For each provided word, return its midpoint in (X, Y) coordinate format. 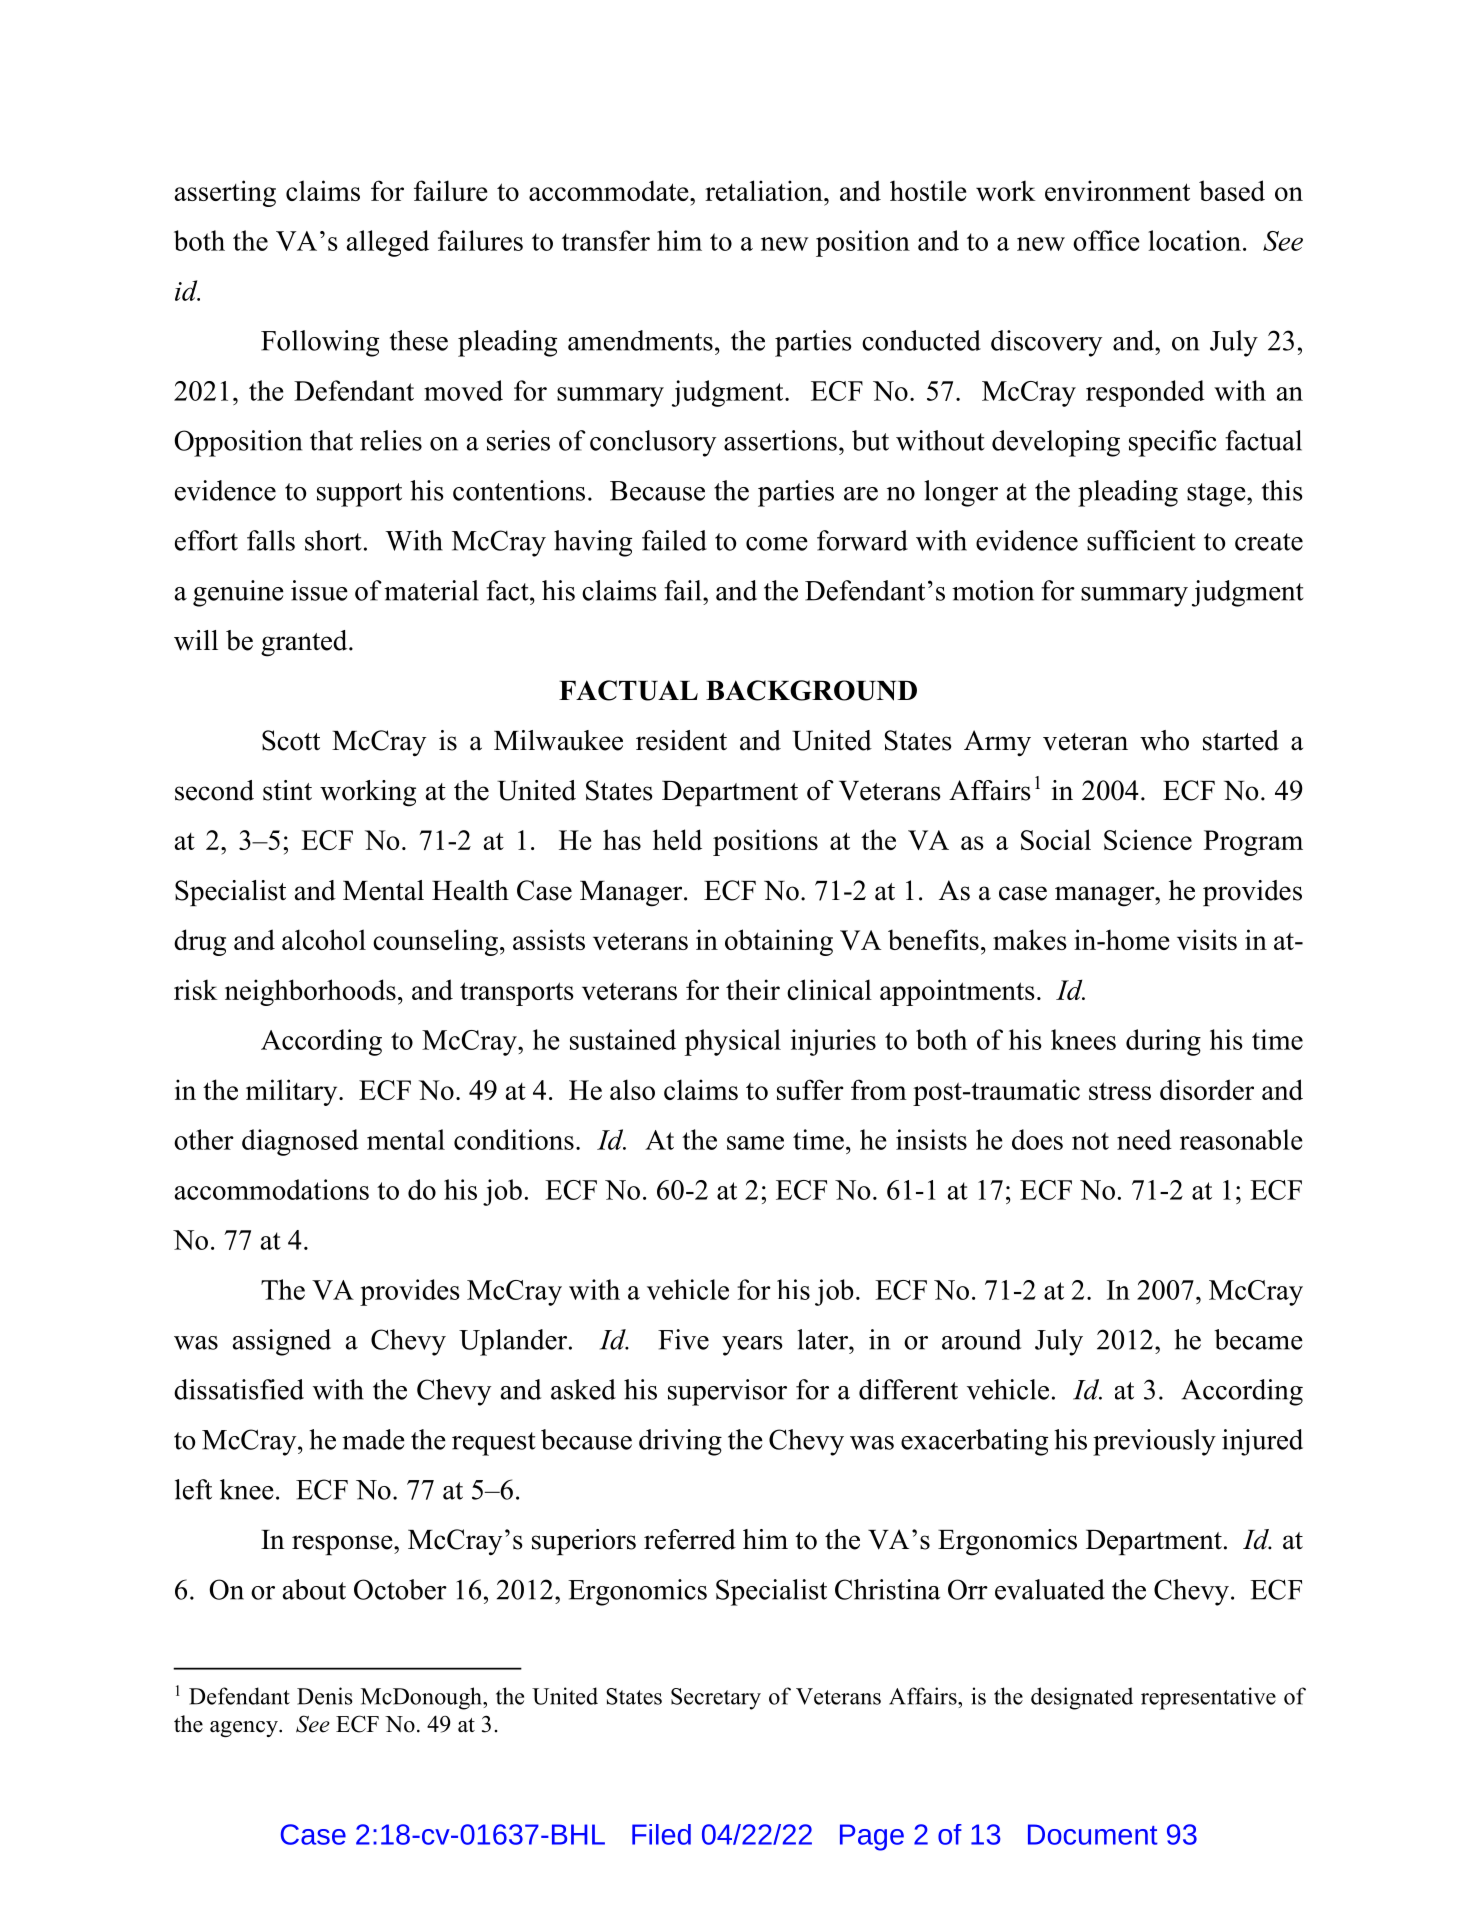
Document (1093, 1834)
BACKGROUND (811, 690)
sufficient (1141, 540)
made (373, 1439)
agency (245, 1729)
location (1194, 240)
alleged (388, 243)
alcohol (324, 939)
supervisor (727, 1392)
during (1163, 1042)
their (753, 989)
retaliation (765, 190)
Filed (661, 1834)
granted (305, 643)
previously (1154, 1442)
